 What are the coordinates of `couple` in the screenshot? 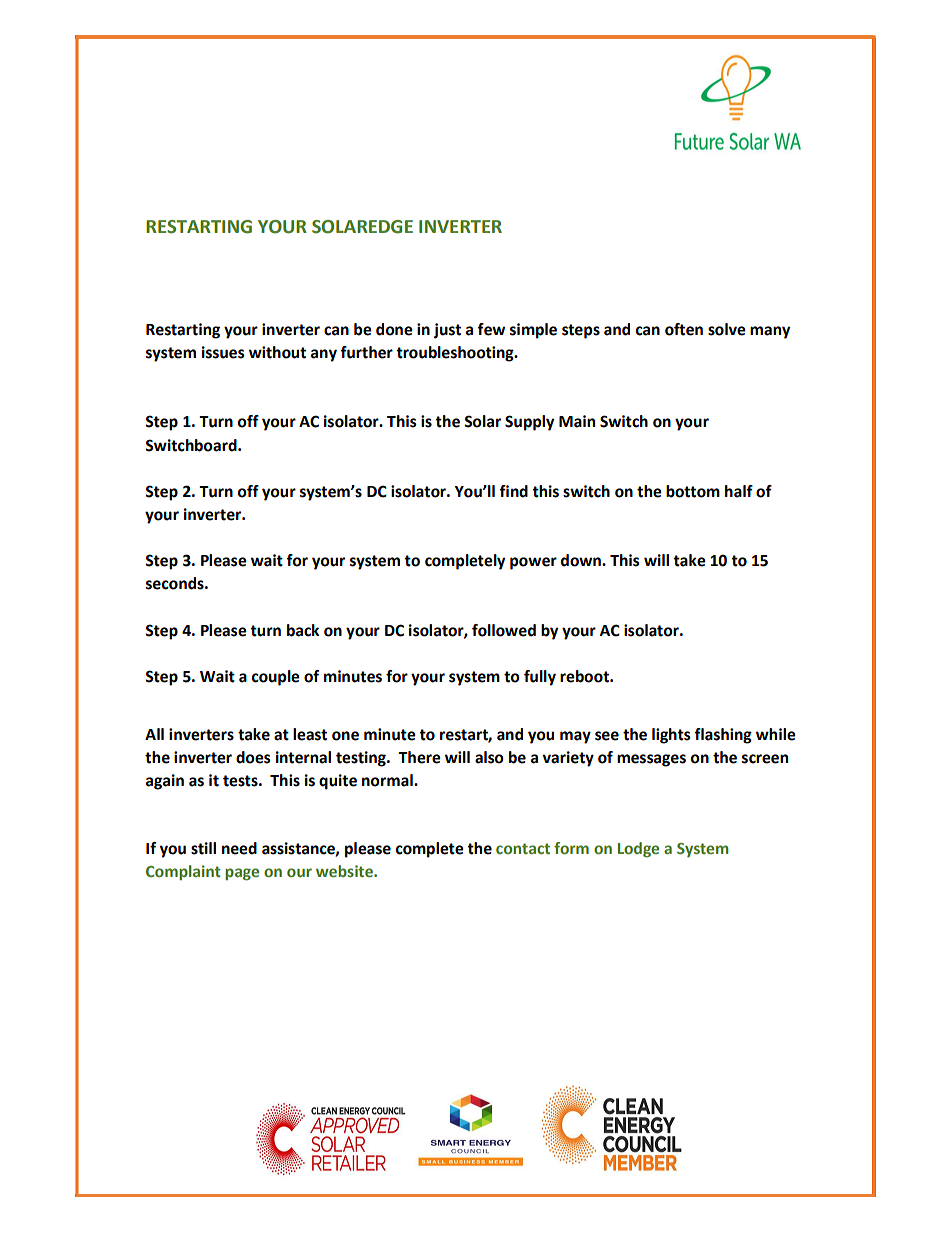 It's located at (276, 678).
